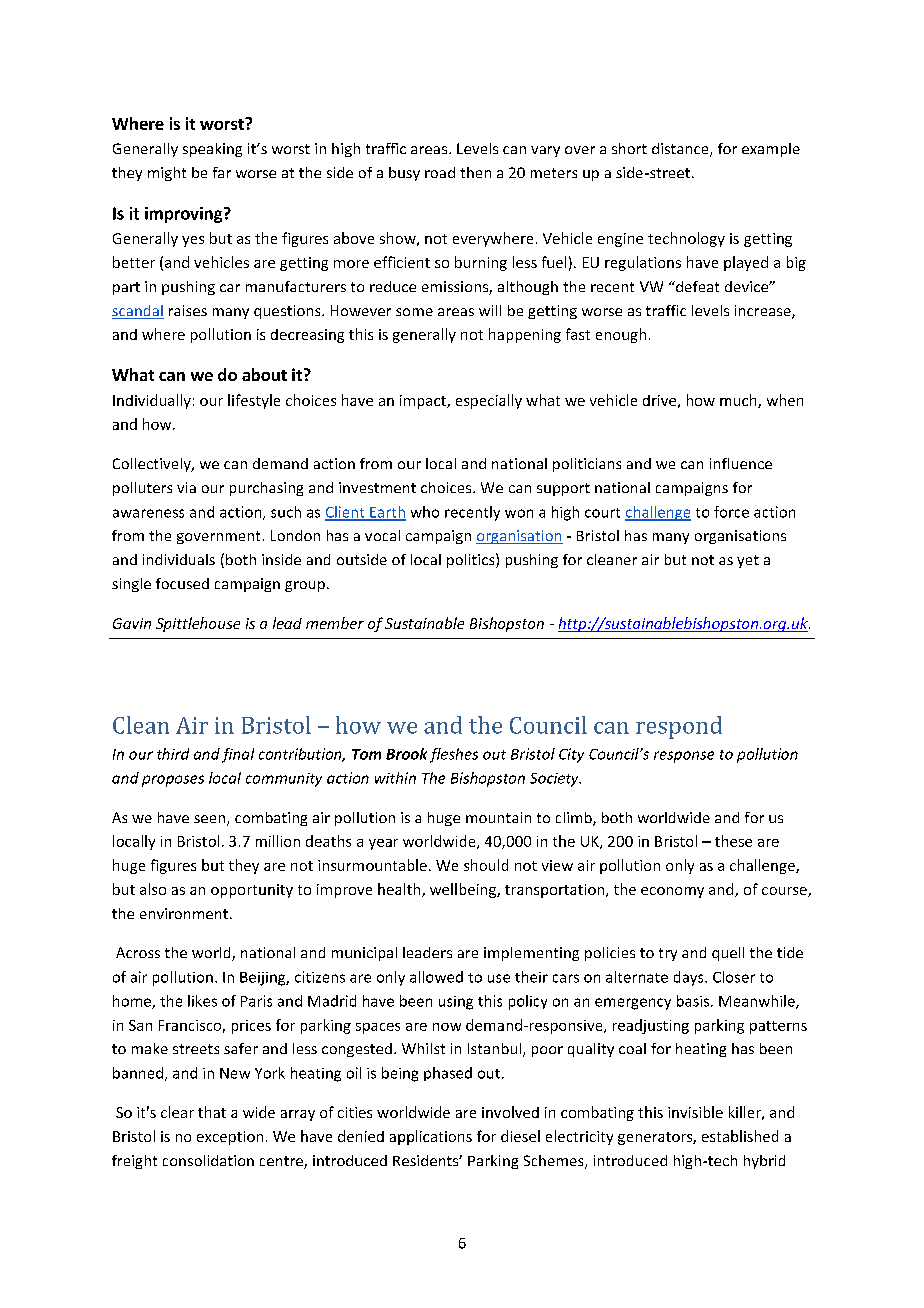  I want to click on exception, so click(230, 1138).
